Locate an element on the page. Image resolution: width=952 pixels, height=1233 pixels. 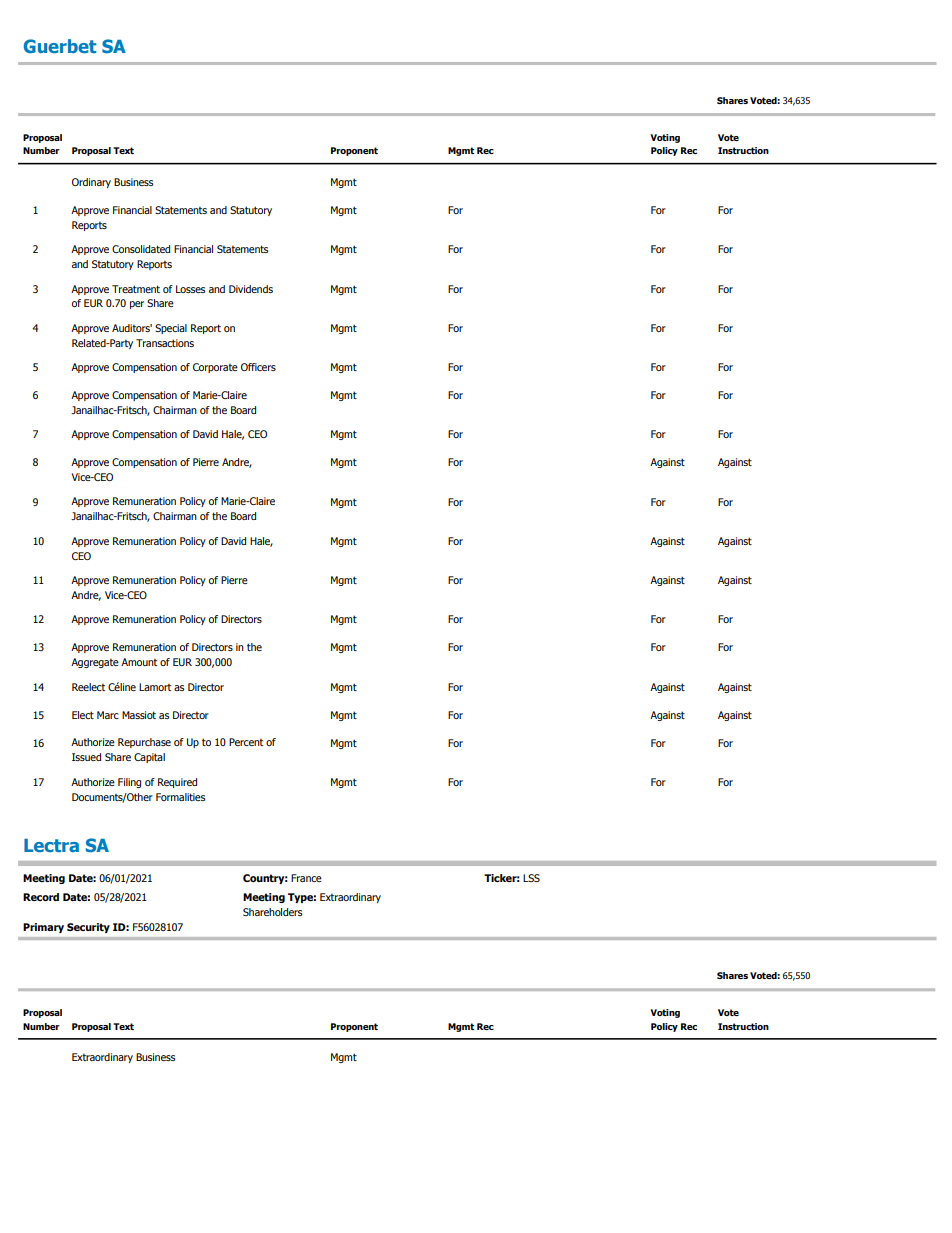
Security is located at coordinates (88, 928).
